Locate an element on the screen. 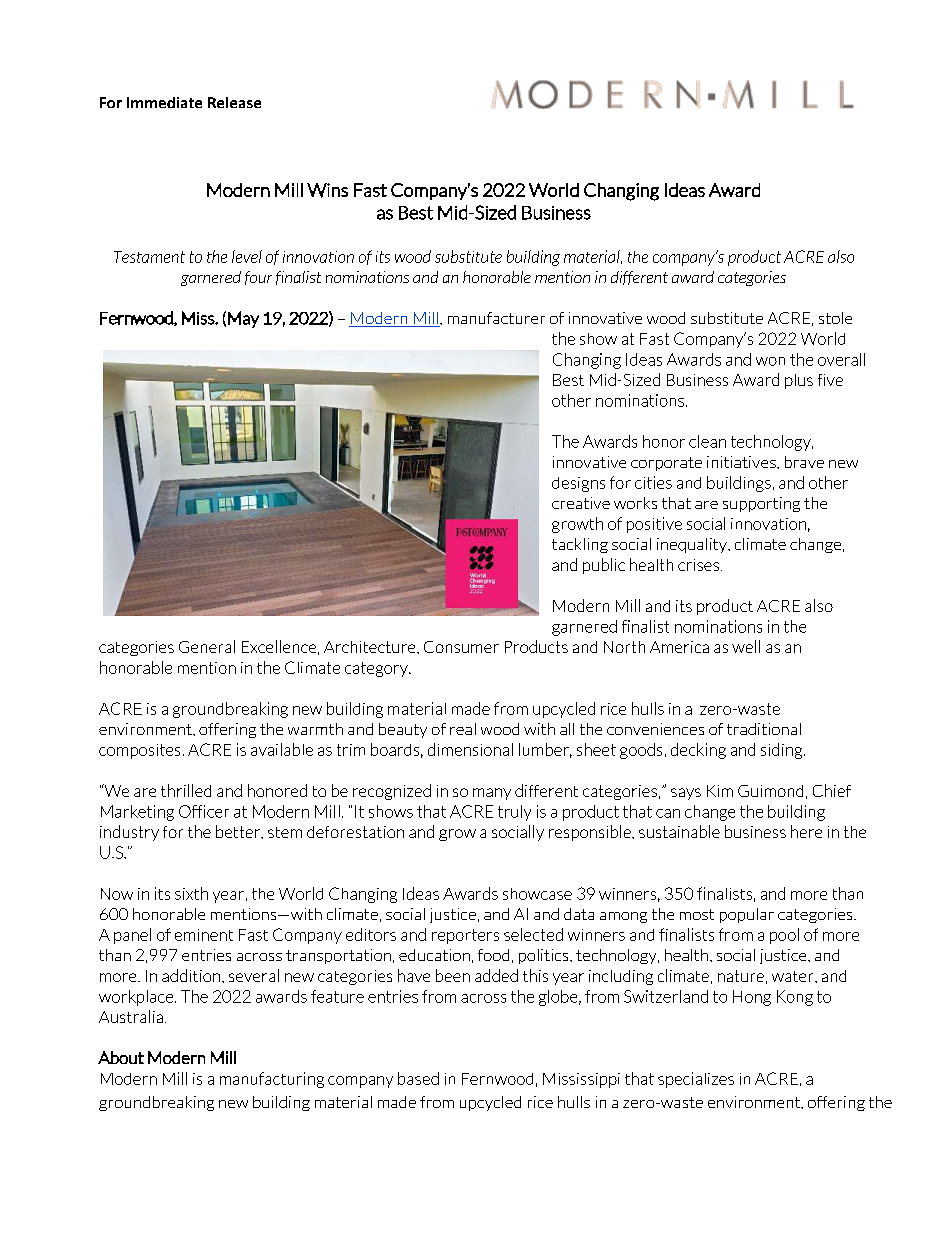  based is located at coordinates (418, 1078).
